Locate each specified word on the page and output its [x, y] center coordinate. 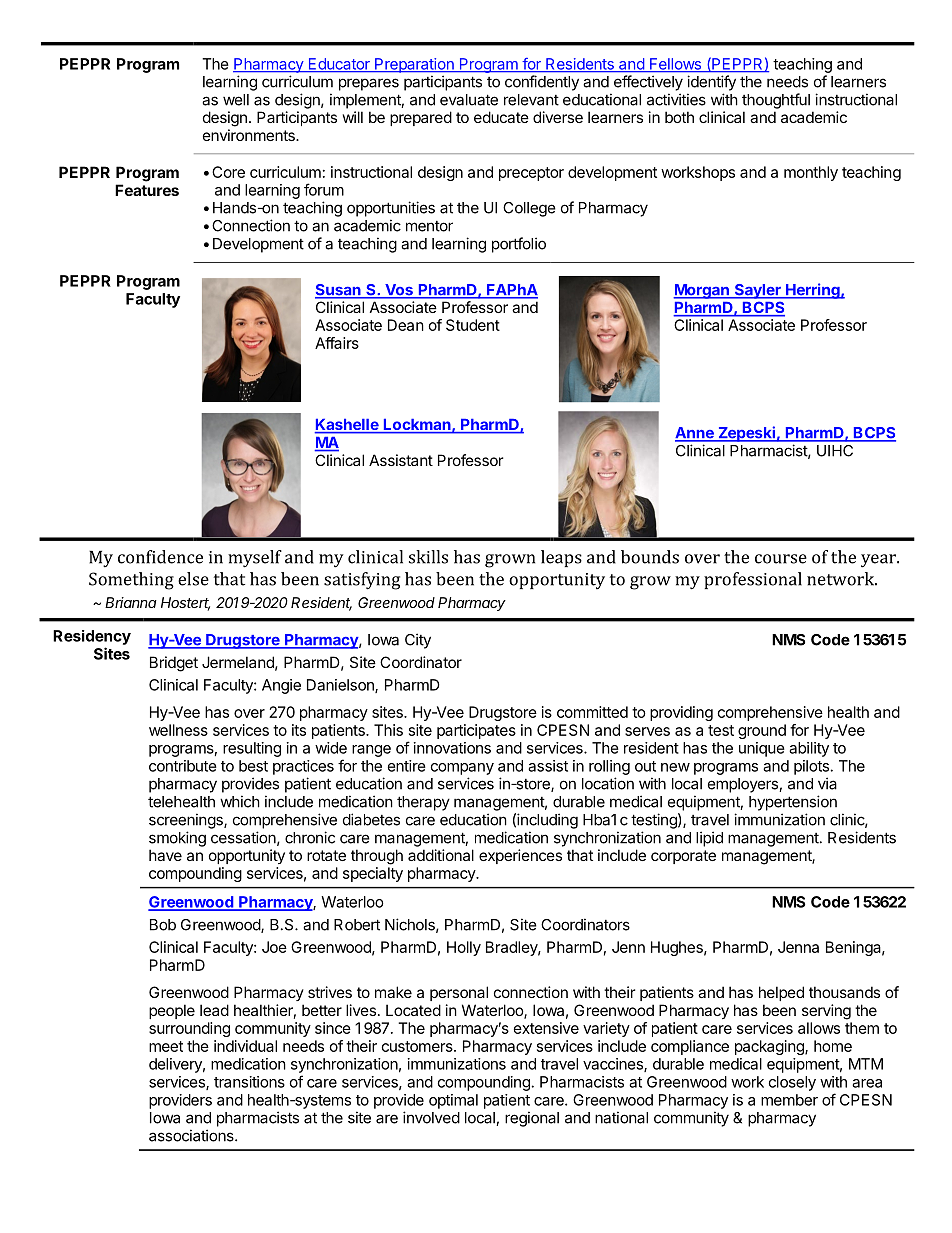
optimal [453, 1101]
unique [762, 749]
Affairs [337, 343]
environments [250, 135]
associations [192, 1135]
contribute [183, 766]
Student [473, 325]
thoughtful [776, 101]
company [462, 769]
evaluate [469, 100]
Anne [695, 434]
